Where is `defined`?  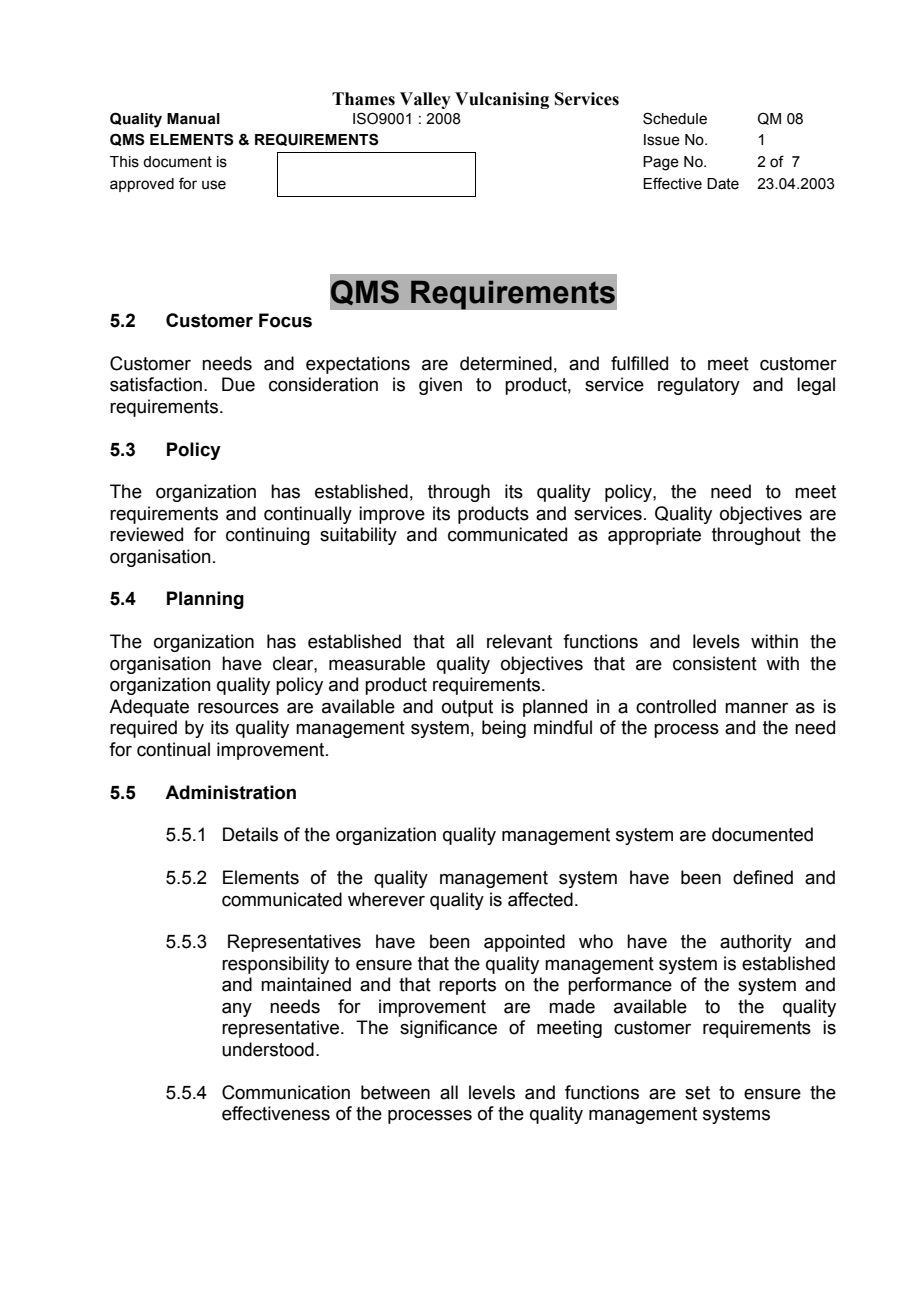
defined is located at coordinates (763, 877).
